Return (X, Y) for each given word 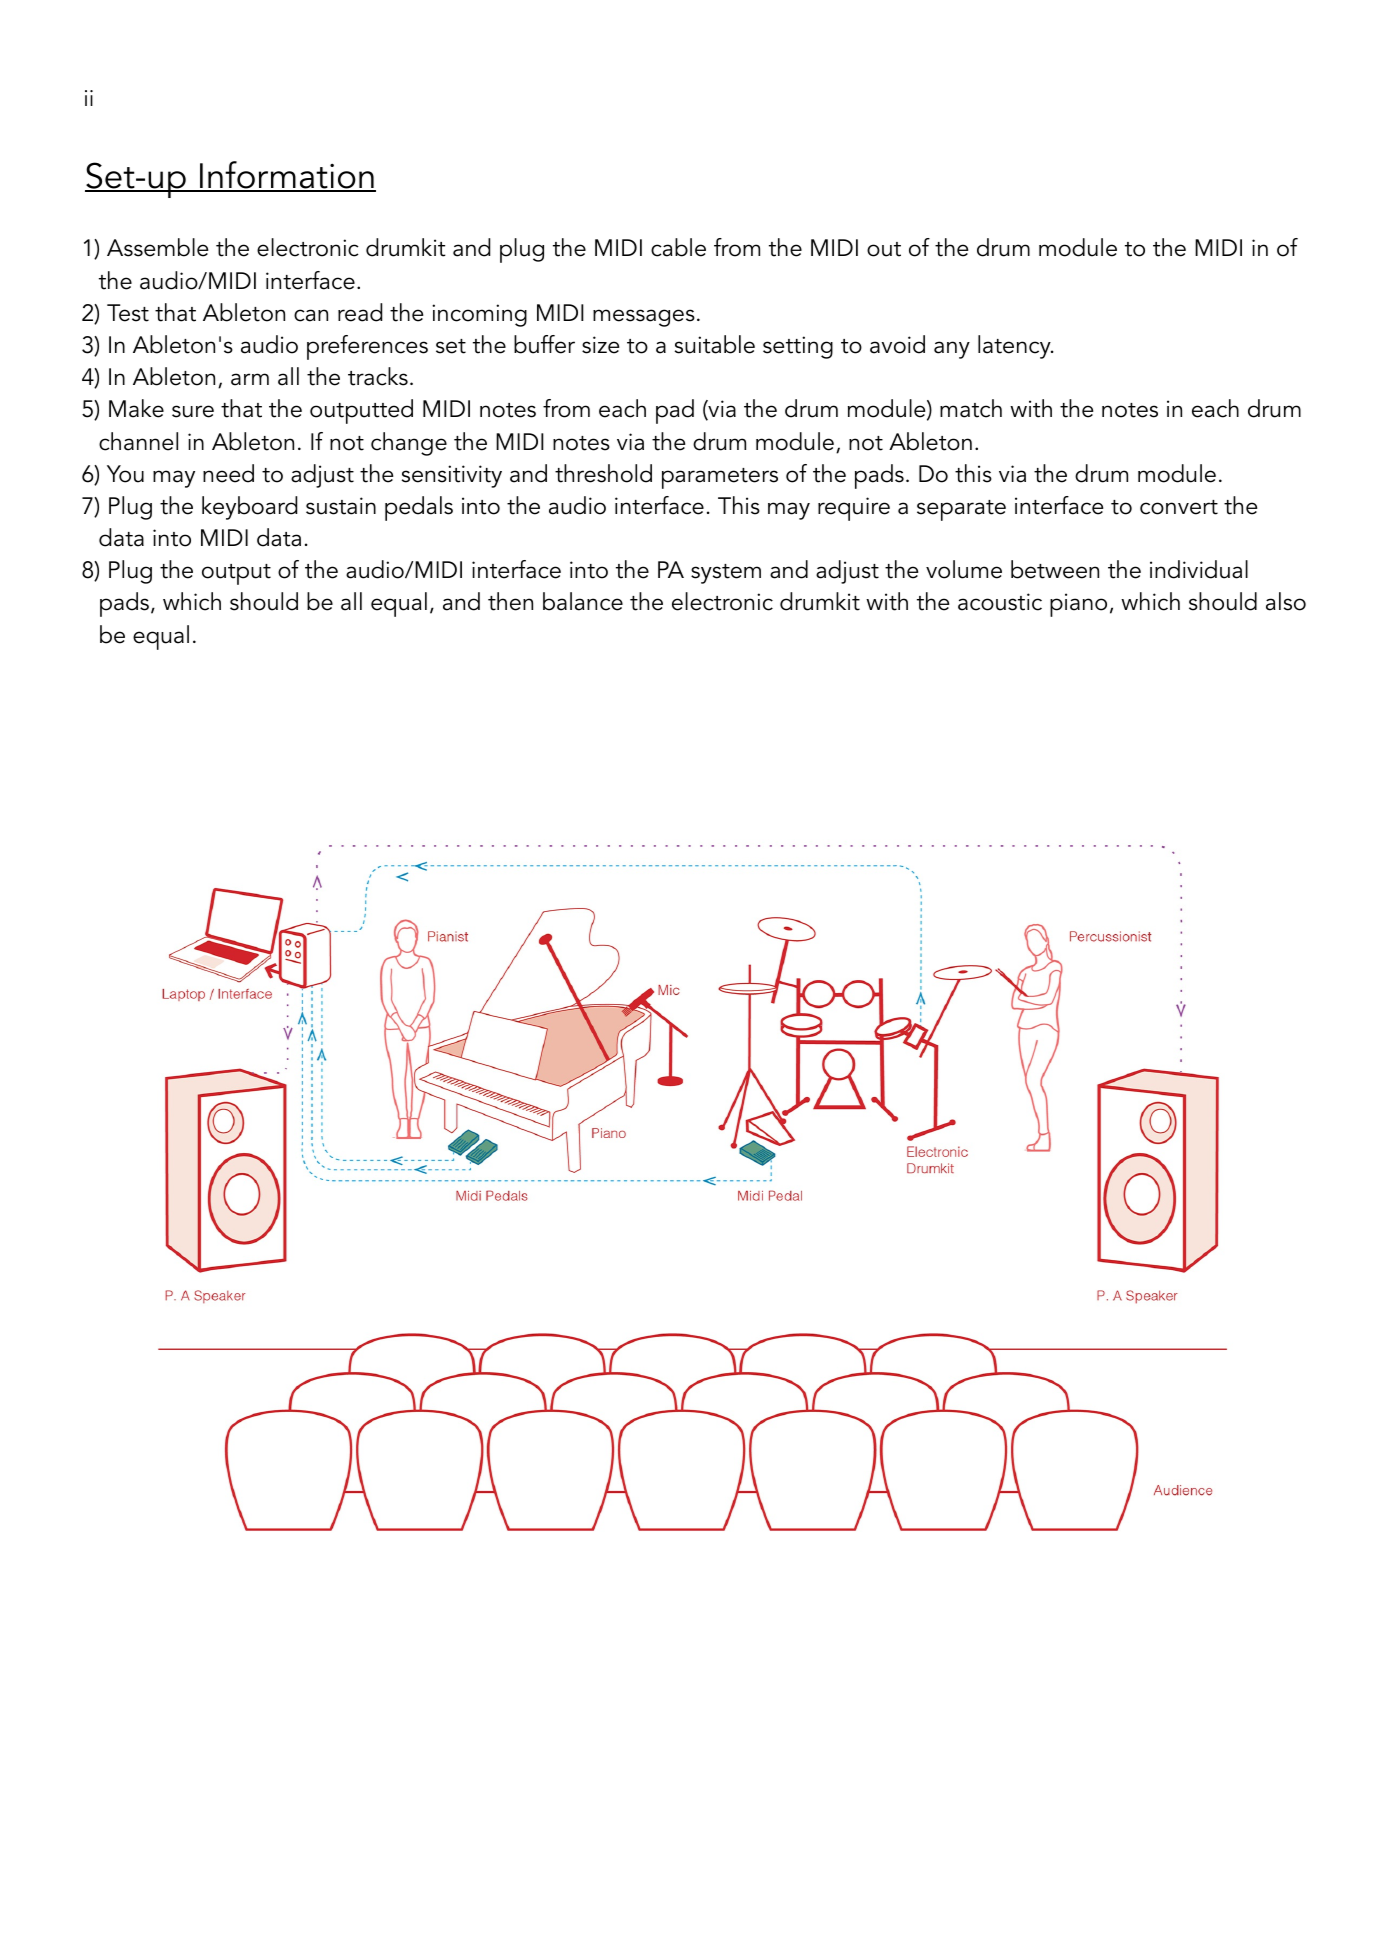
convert (1179, 507)
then (510, 601)
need (228, 473)
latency (1015, 347)
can (311, 315)
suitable (715, 344)
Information (287, 176)
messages (644, 318)
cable (678, 247)
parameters (720, 478)
